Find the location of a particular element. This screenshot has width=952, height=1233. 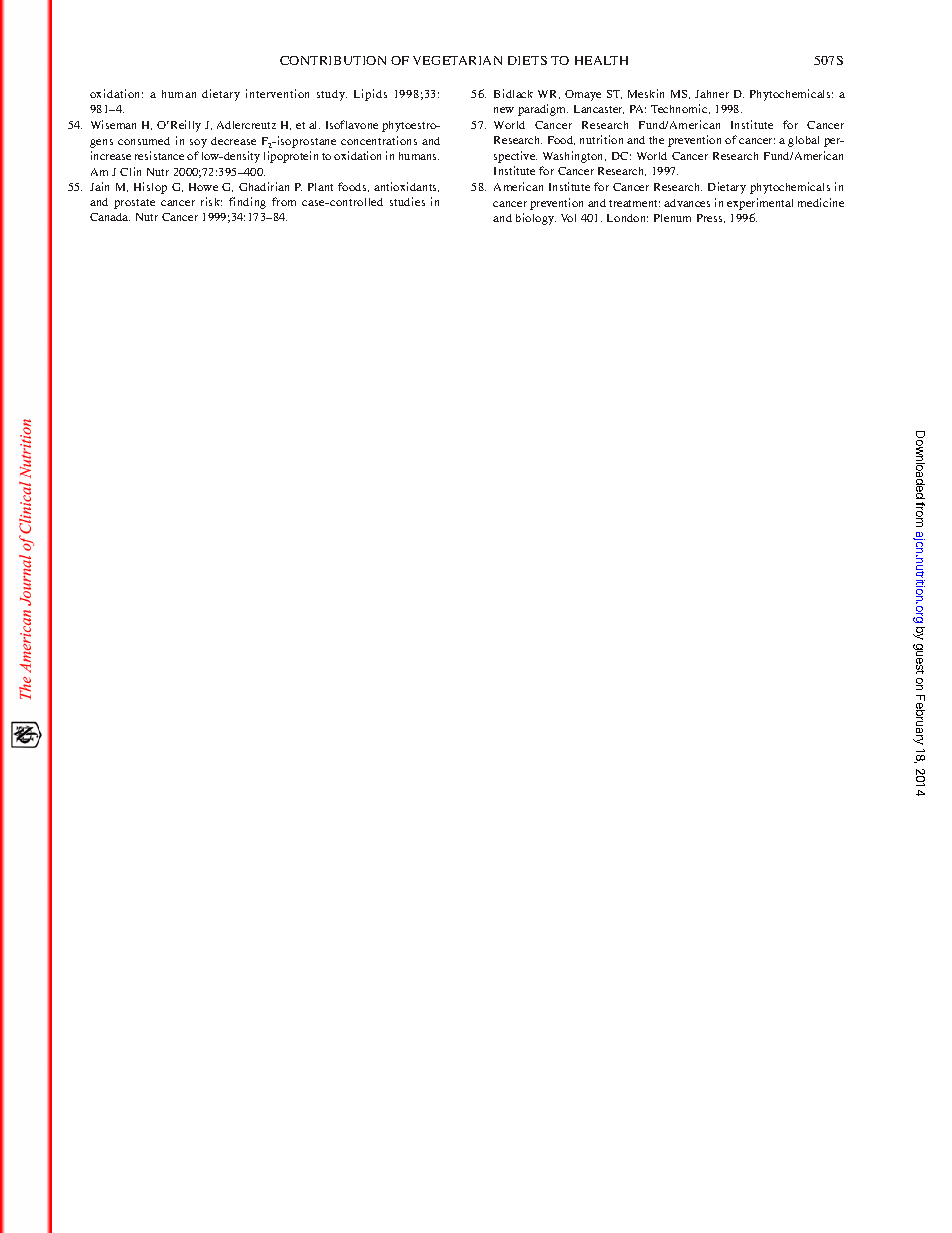

HEALTH is located at coordinates (601, 60).
